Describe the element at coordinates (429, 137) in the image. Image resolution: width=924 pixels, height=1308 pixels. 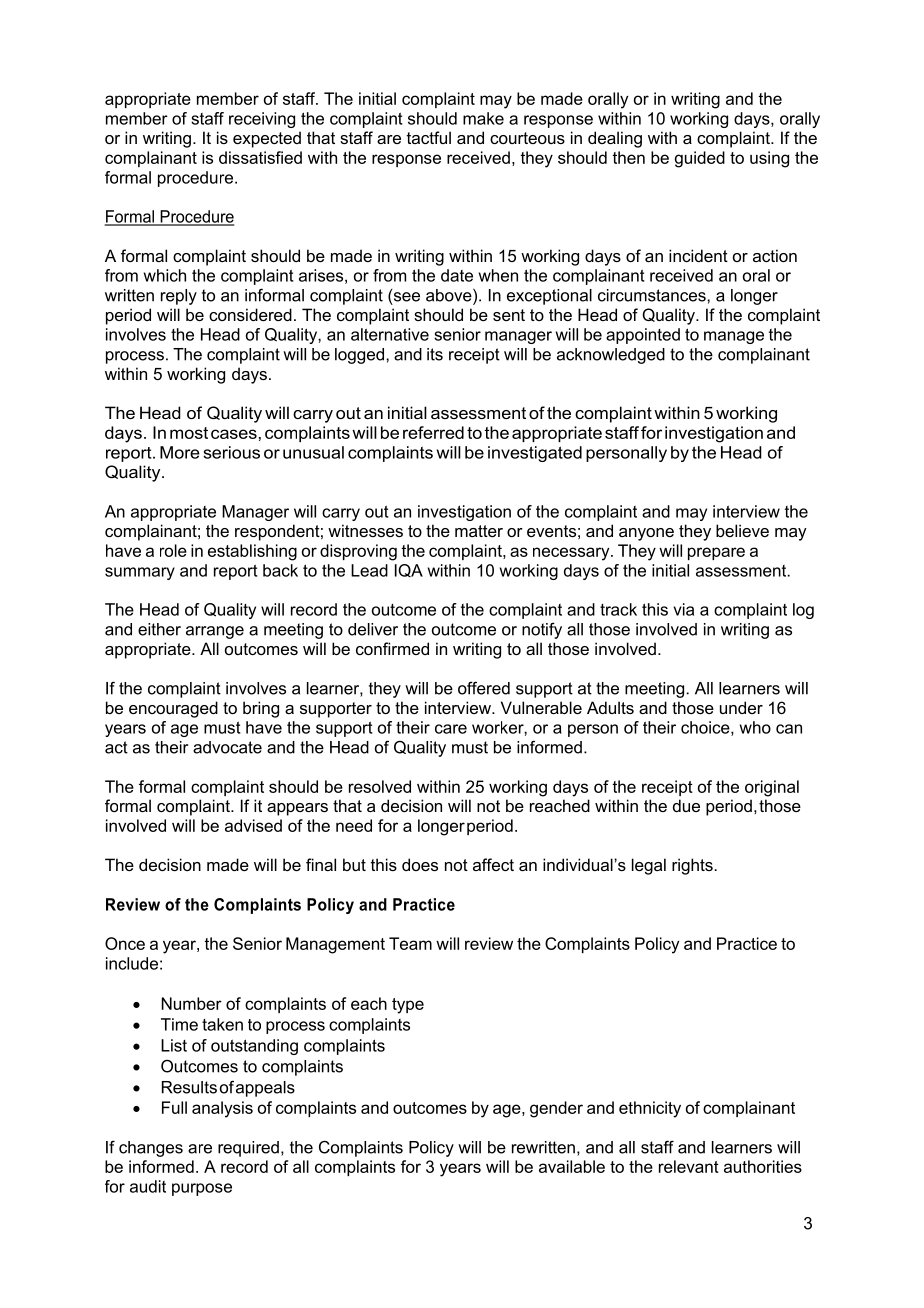
I see `tactful` at that location.
